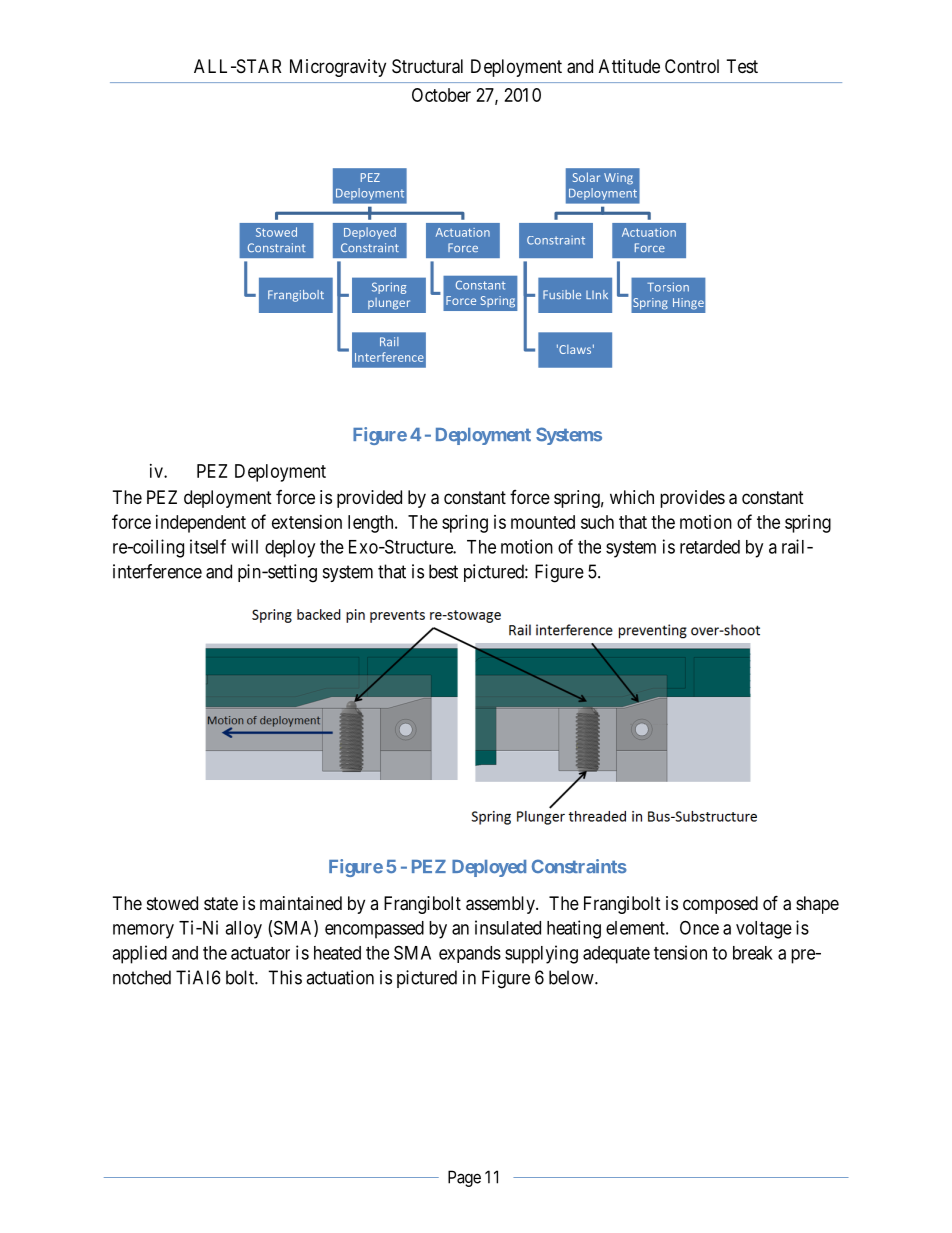  What do you see at coordinates (208, 546) in the document?
I see `itself` at bounding box center [208, 546].
